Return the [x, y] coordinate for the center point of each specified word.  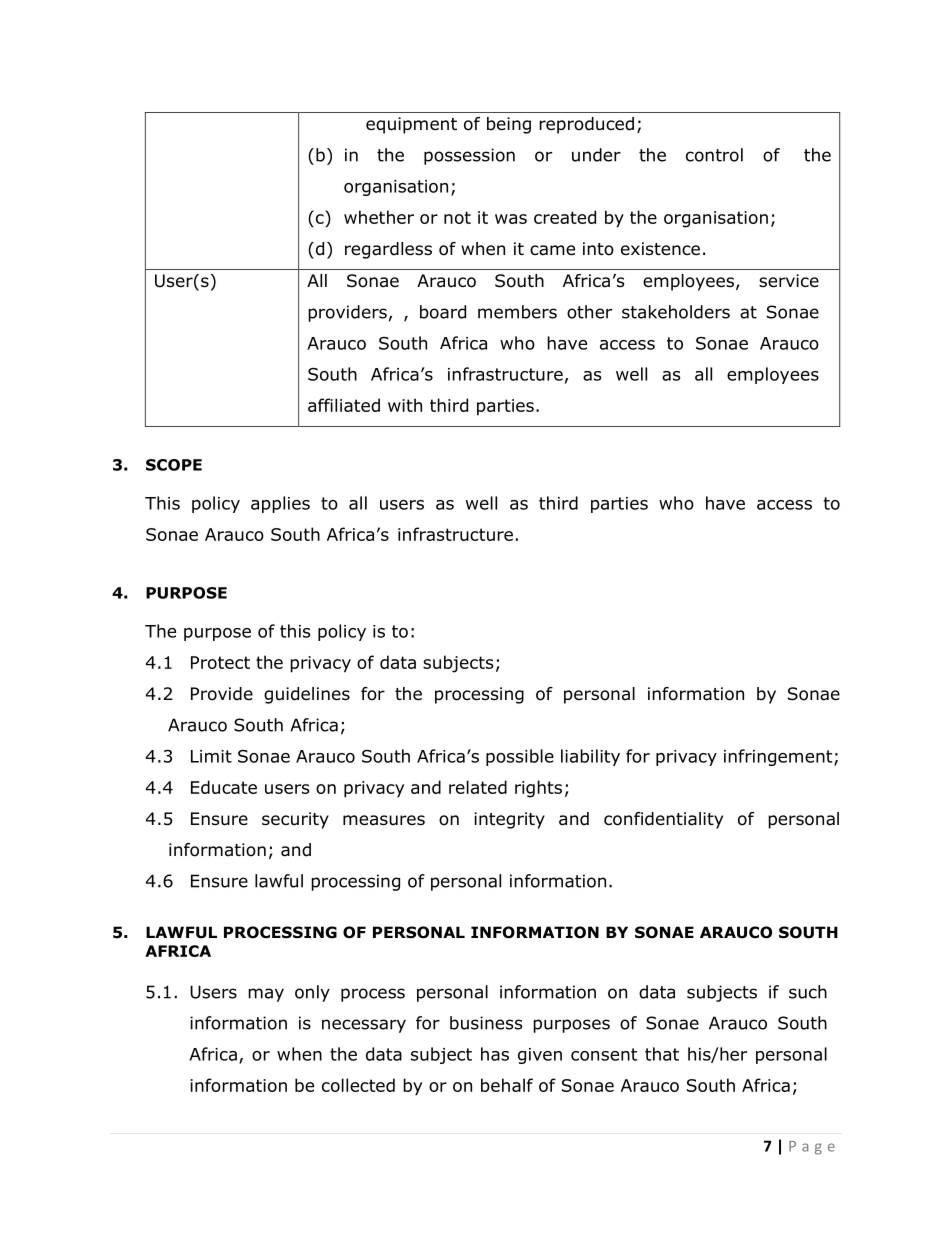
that [662, 1054]
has [495, 1054]
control [714, 155]
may [266, 995]
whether [379, 217]
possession [469, 156]
